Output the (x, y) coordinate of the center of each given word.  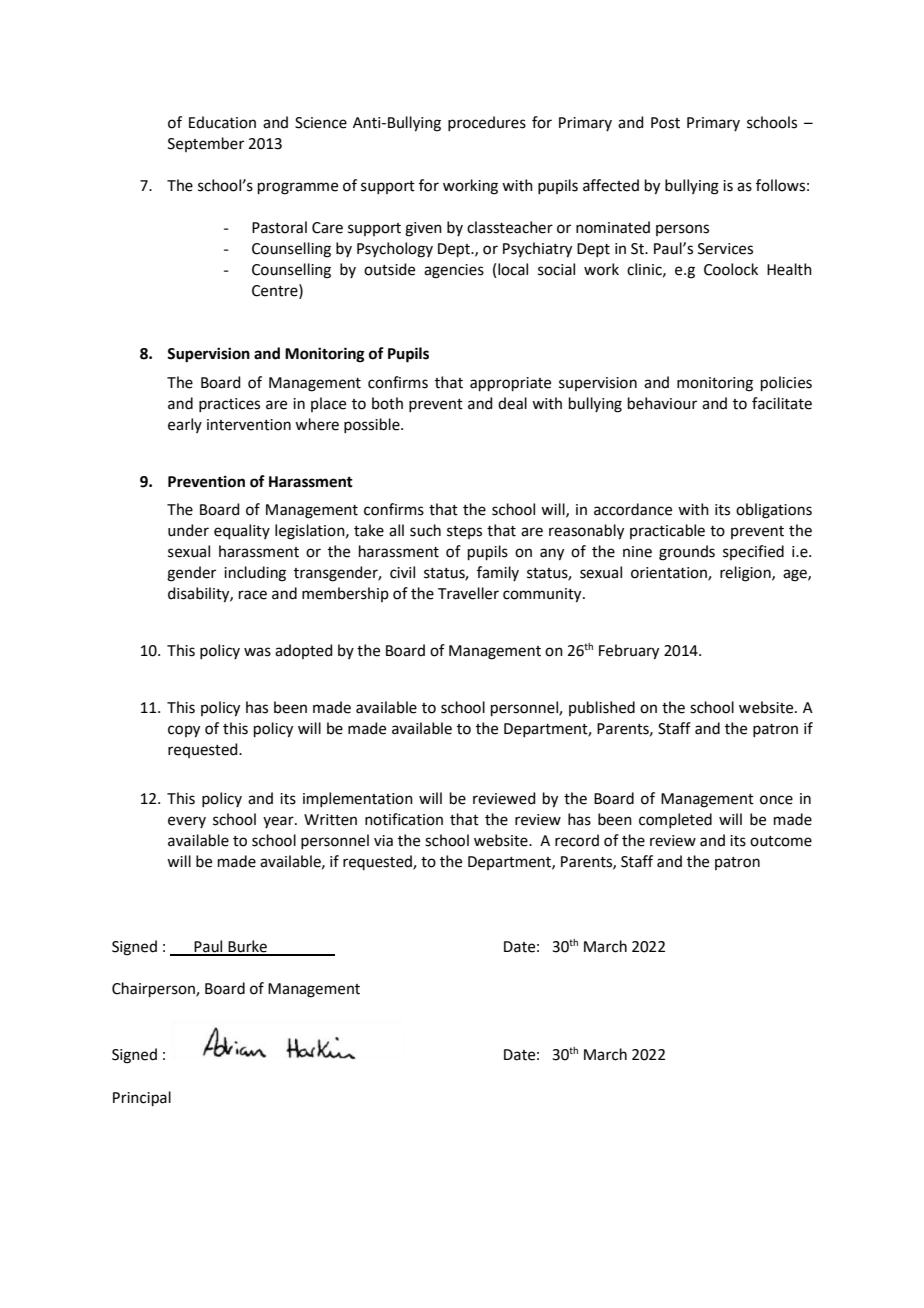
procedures (487, 123)
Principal (142, 1098)
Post (665, 123)
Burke (247, 947)
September (206, 144)
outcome (781, 841)
